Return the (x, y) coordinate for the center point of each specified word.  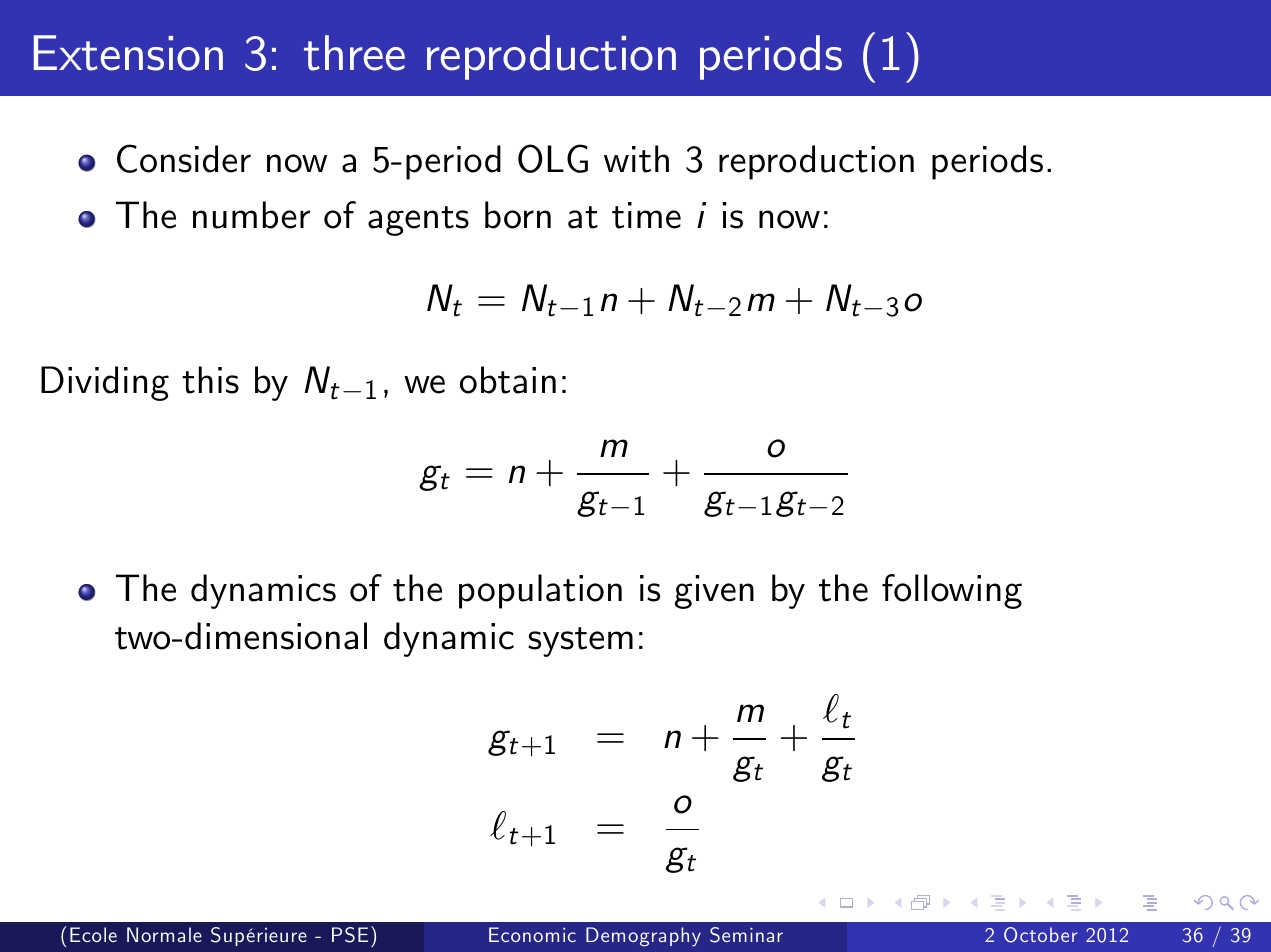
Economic (532, 934)
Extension (128, 53)
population (540, 591)
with (636, 159)
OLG (553, 158)
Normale (164, 934)
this (210, 380)
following (952, 591)
